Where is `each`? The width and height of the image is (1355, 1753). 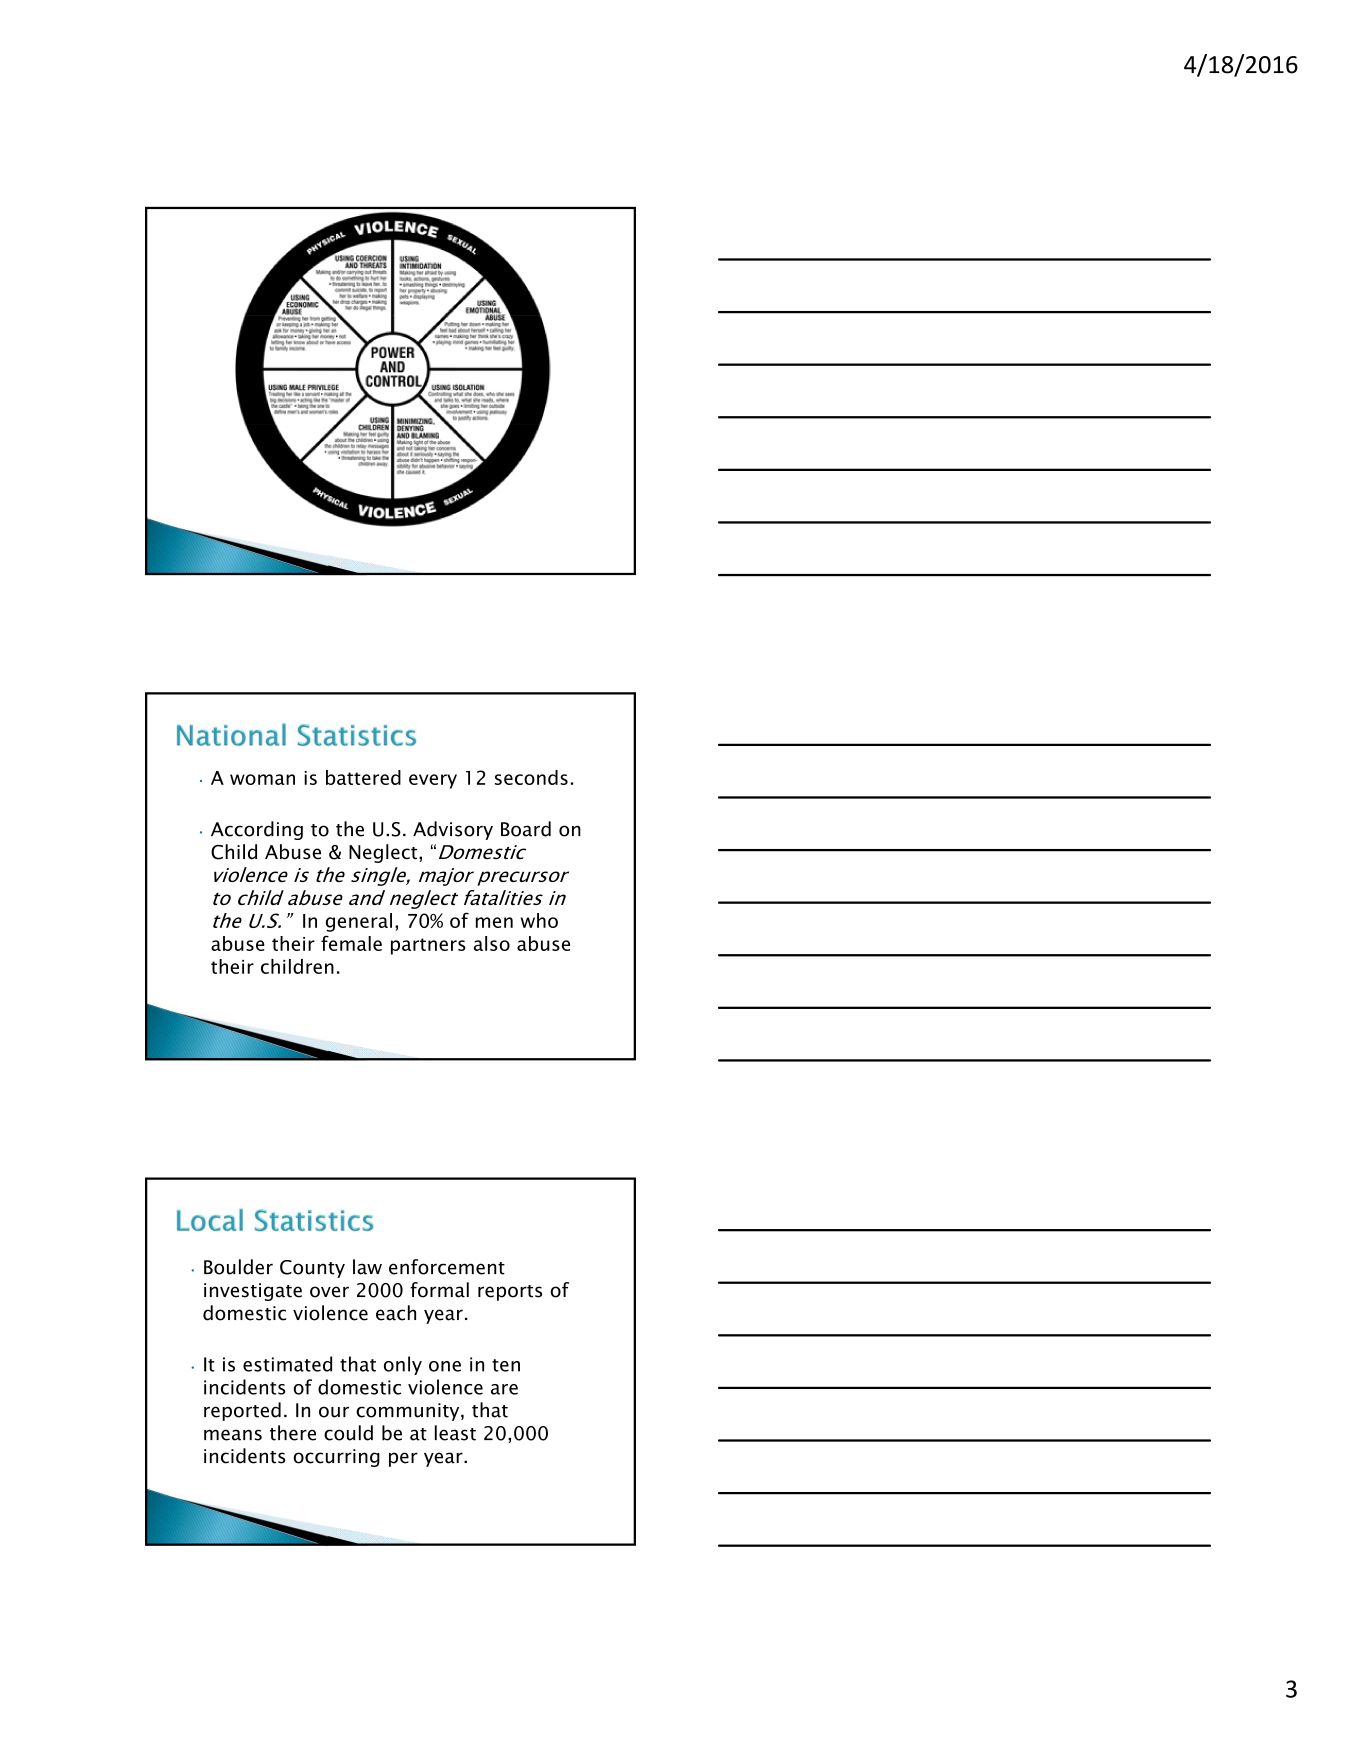 each is located at coordinates (396, 1313).
